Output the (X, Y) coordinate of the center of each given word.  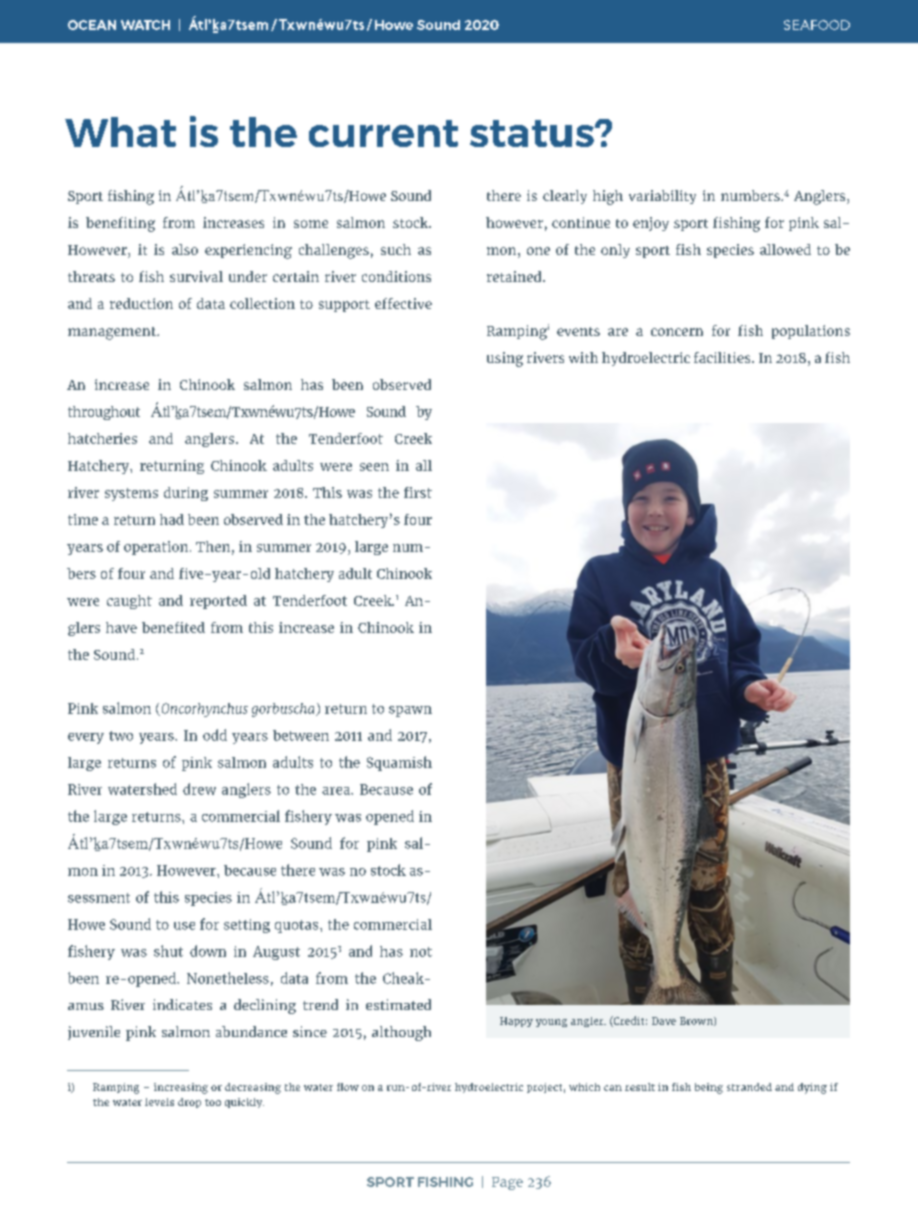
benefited (173, 627)
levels (159, 1102)
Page (507, 1183)
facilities (723, 357)
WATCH (145, 25)
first (418, 492)
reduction (141, 303)
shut (168, 951)
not (421, 952)
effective (403, 303)
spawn (410, 711)
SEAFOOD (817, 25)
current (383, 133)
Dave (664, 1021)
